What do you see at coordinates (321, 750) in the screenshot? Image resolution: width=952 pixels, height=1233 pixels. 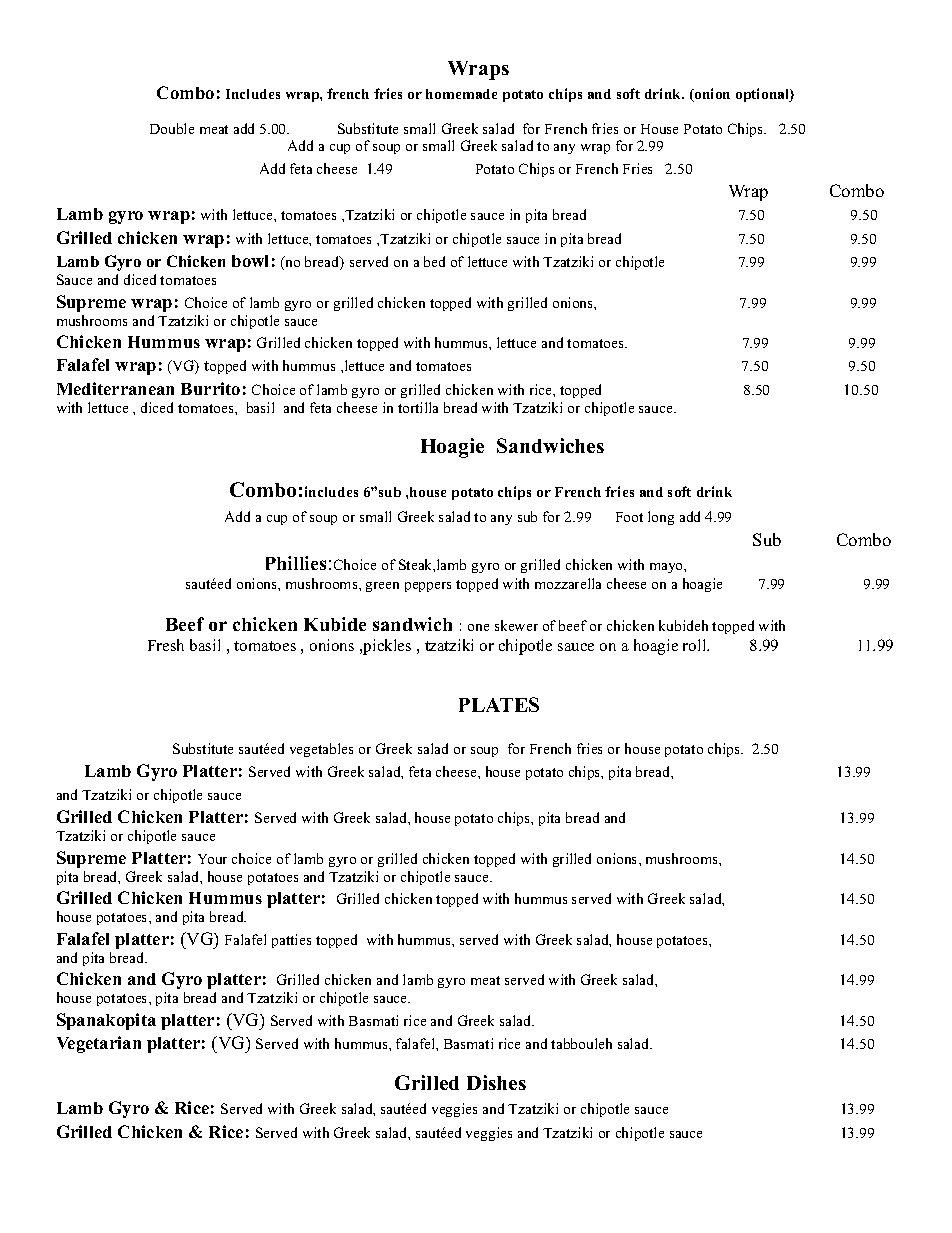 I see `vegetables` at bounding box center [321, 750].
